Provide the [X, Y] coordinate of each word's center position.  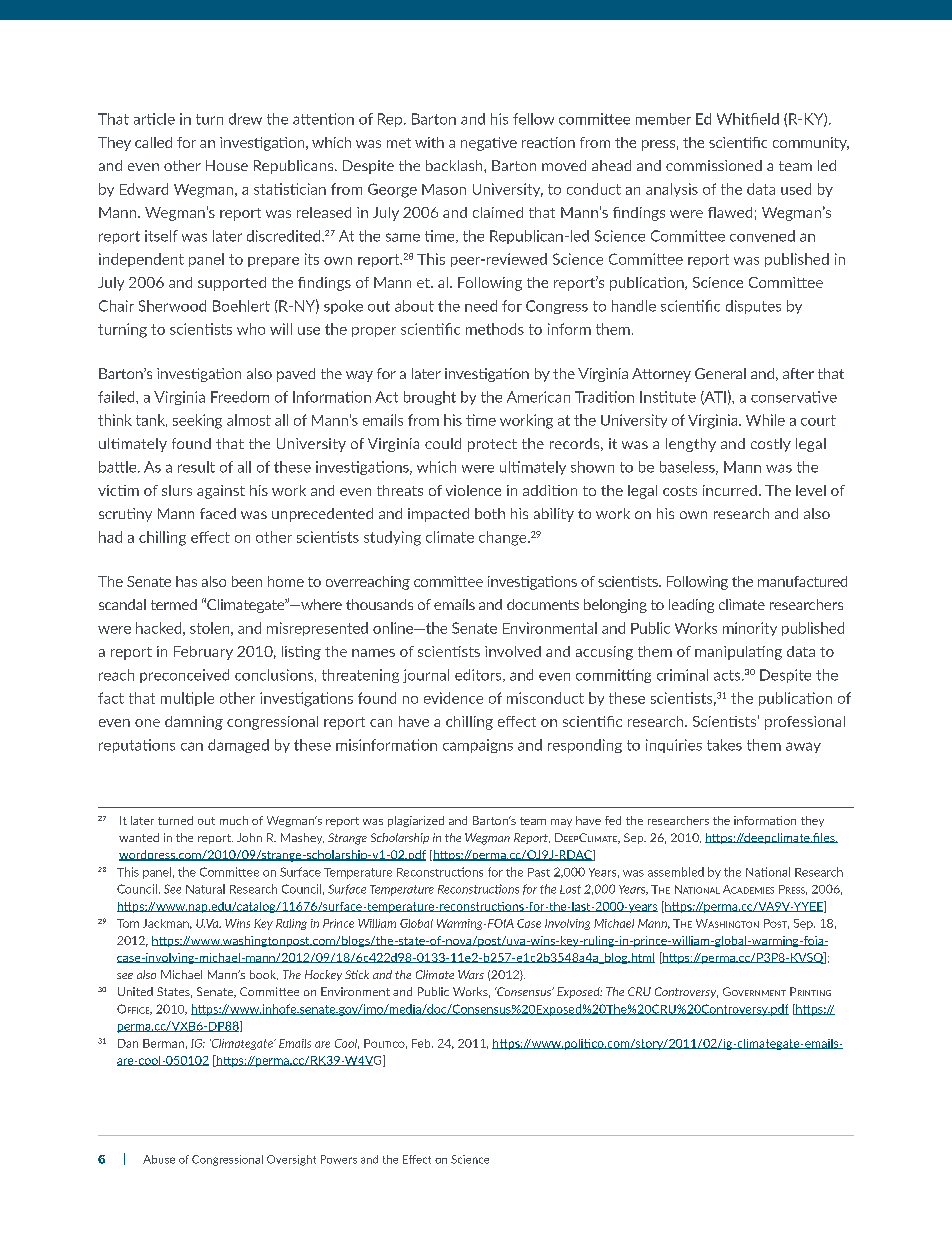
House [227, 165]
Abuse [159, 1159]
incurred [730, 490]
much [234, 820]
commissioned [714, 165]
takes [724, 745]
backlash [455, 165]
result [196, 467]
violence [473, 490]
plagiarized [416, 821]
